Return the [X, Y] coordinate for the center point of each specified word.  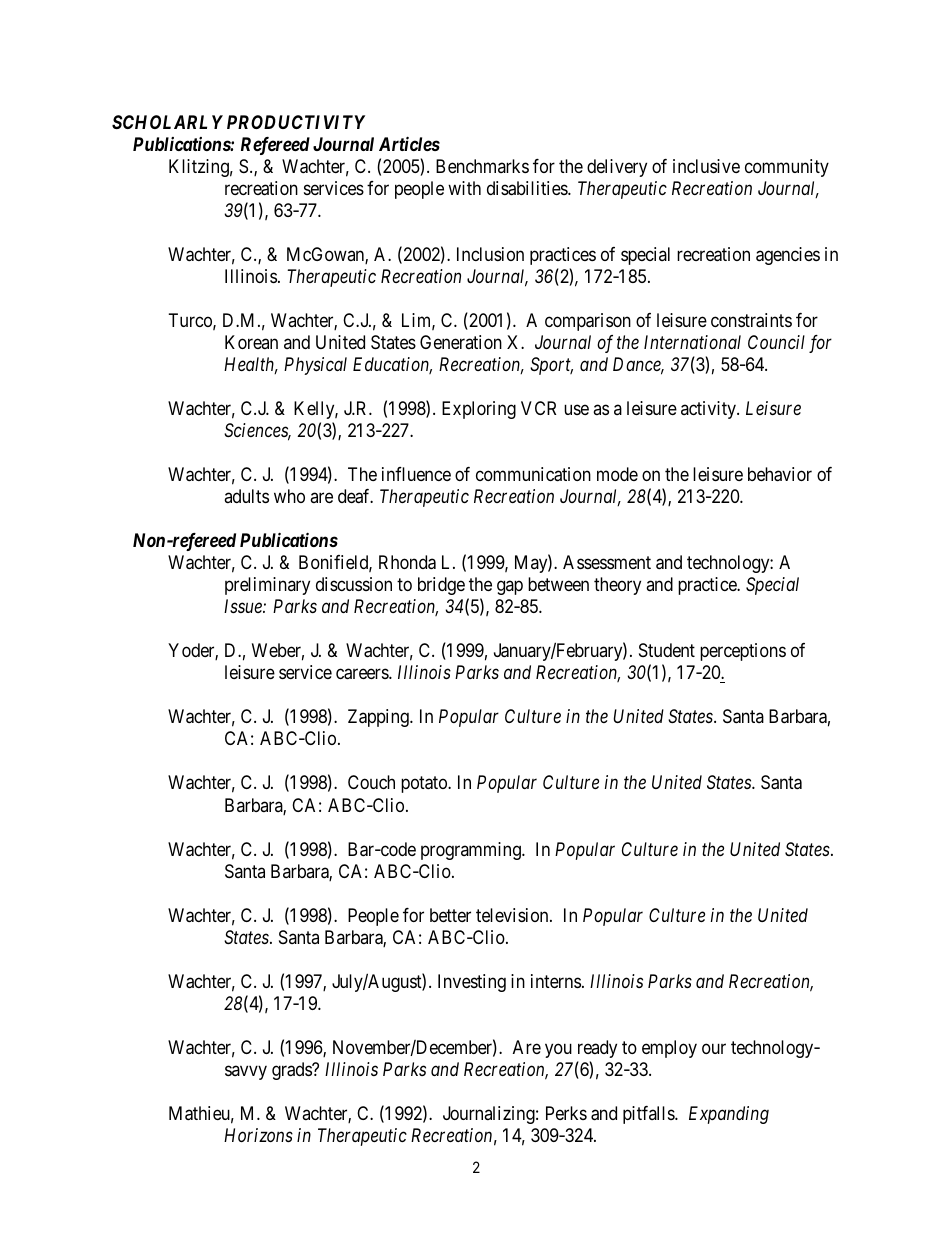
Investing [472, 983]
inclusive [706, 166]
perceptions [743, 652]
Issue [244, 606]
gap [510, 587]
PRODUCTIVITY [296, 122]
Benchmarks [482, 166]
